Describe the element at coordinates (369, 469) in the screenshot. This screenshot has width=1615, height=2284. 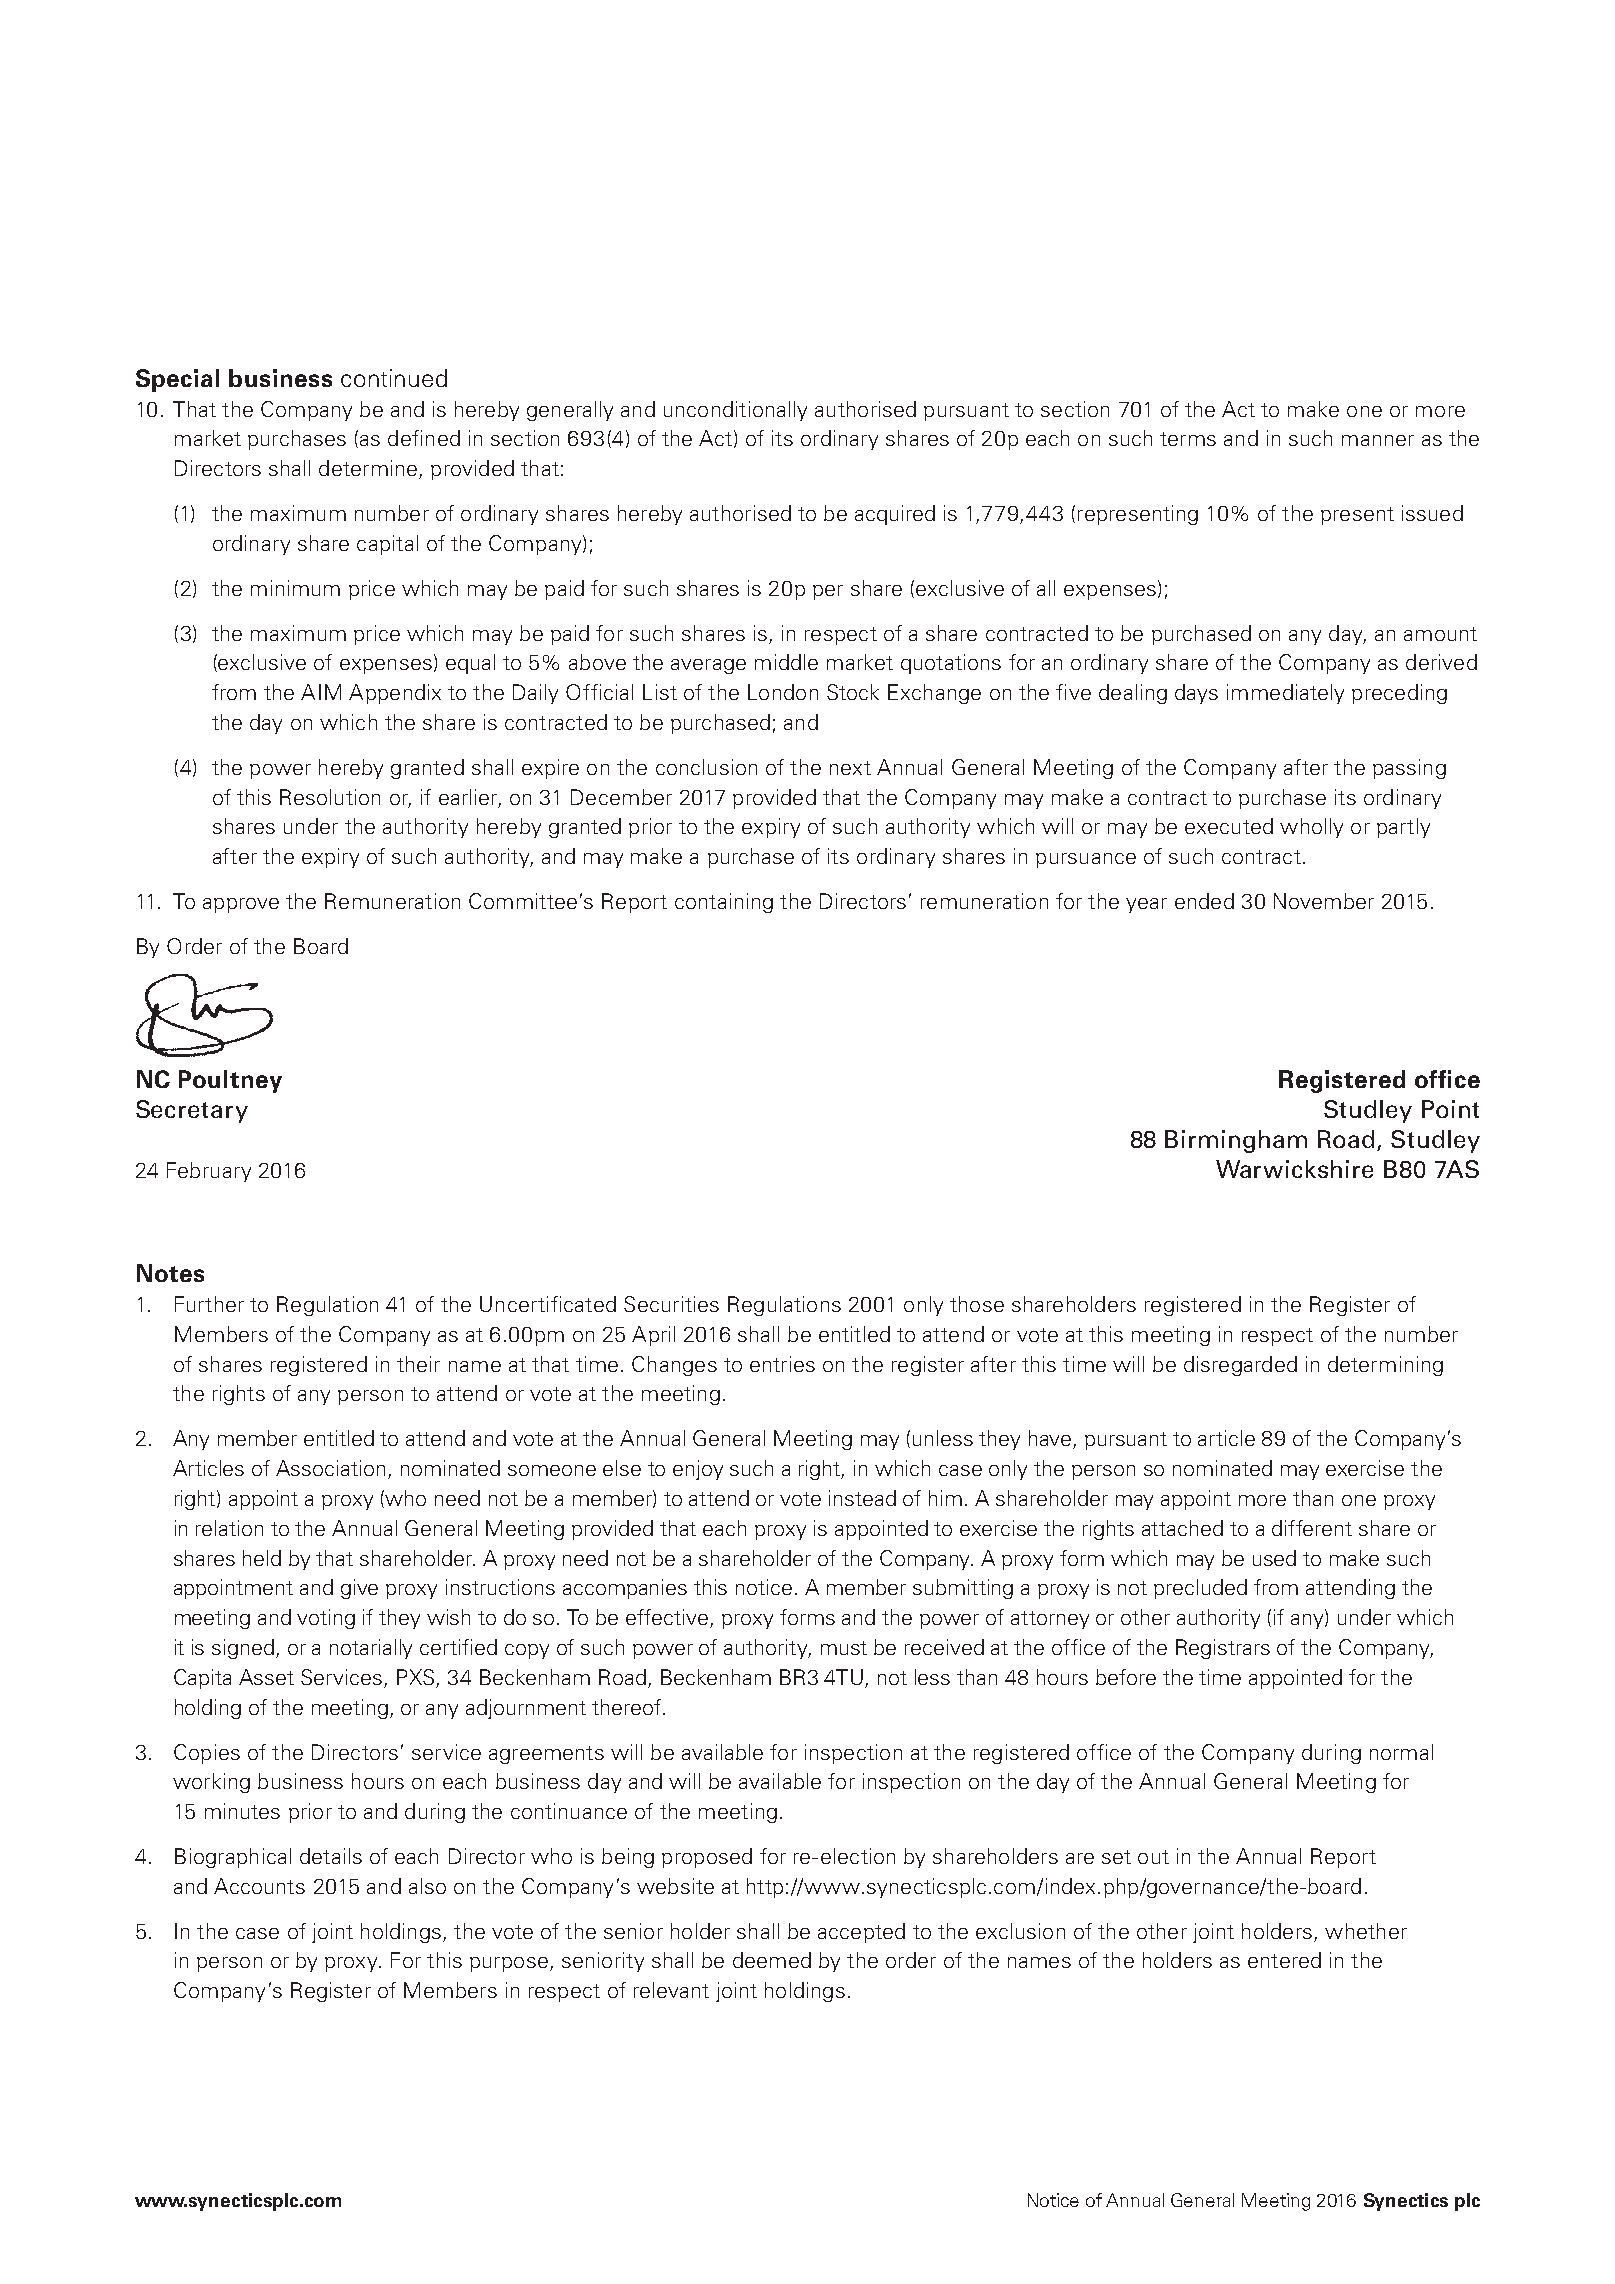
I see `determine` at that location.
